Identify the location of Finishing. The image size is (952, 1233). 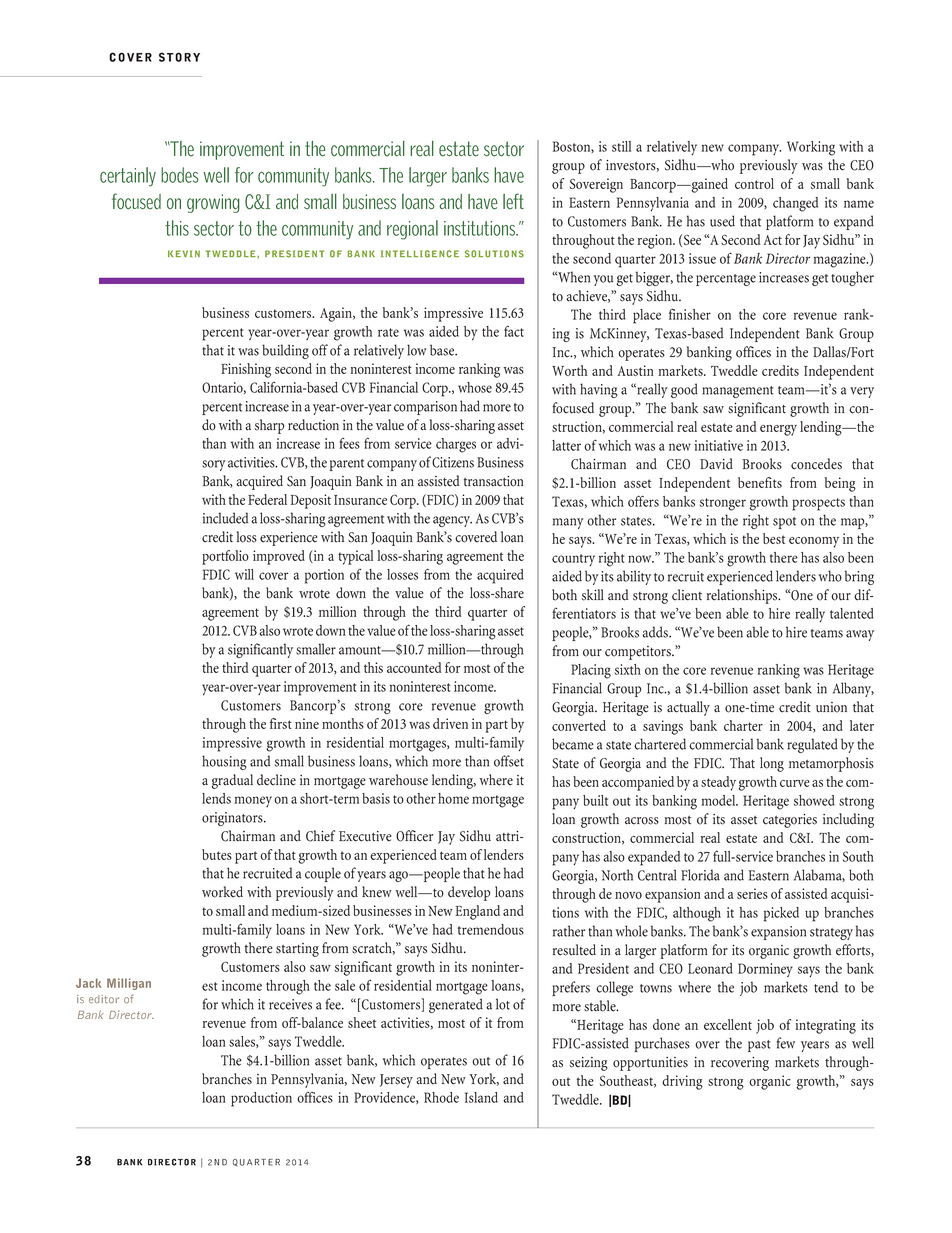
(246, 370).
